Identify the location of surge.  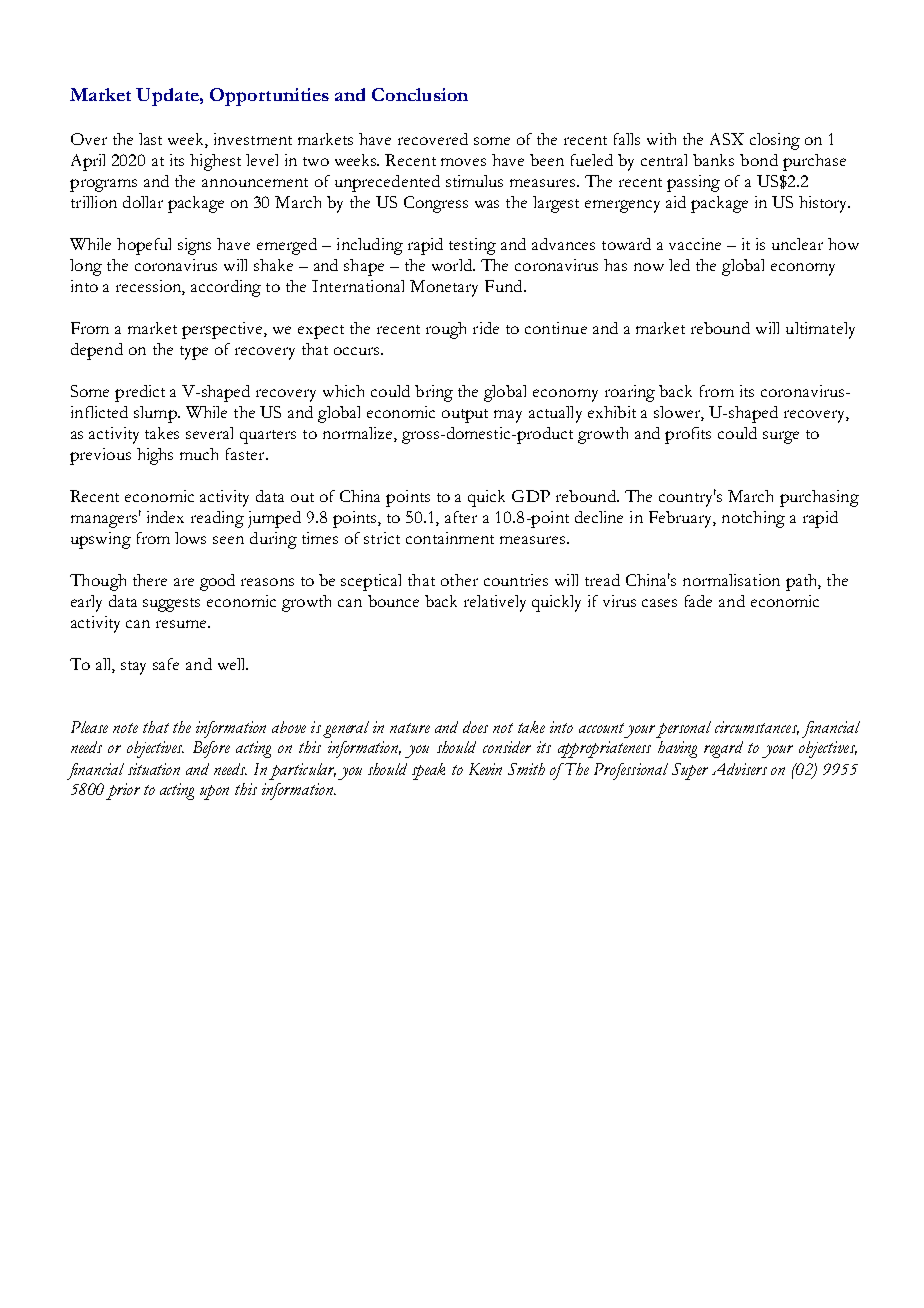
(781, 437).
